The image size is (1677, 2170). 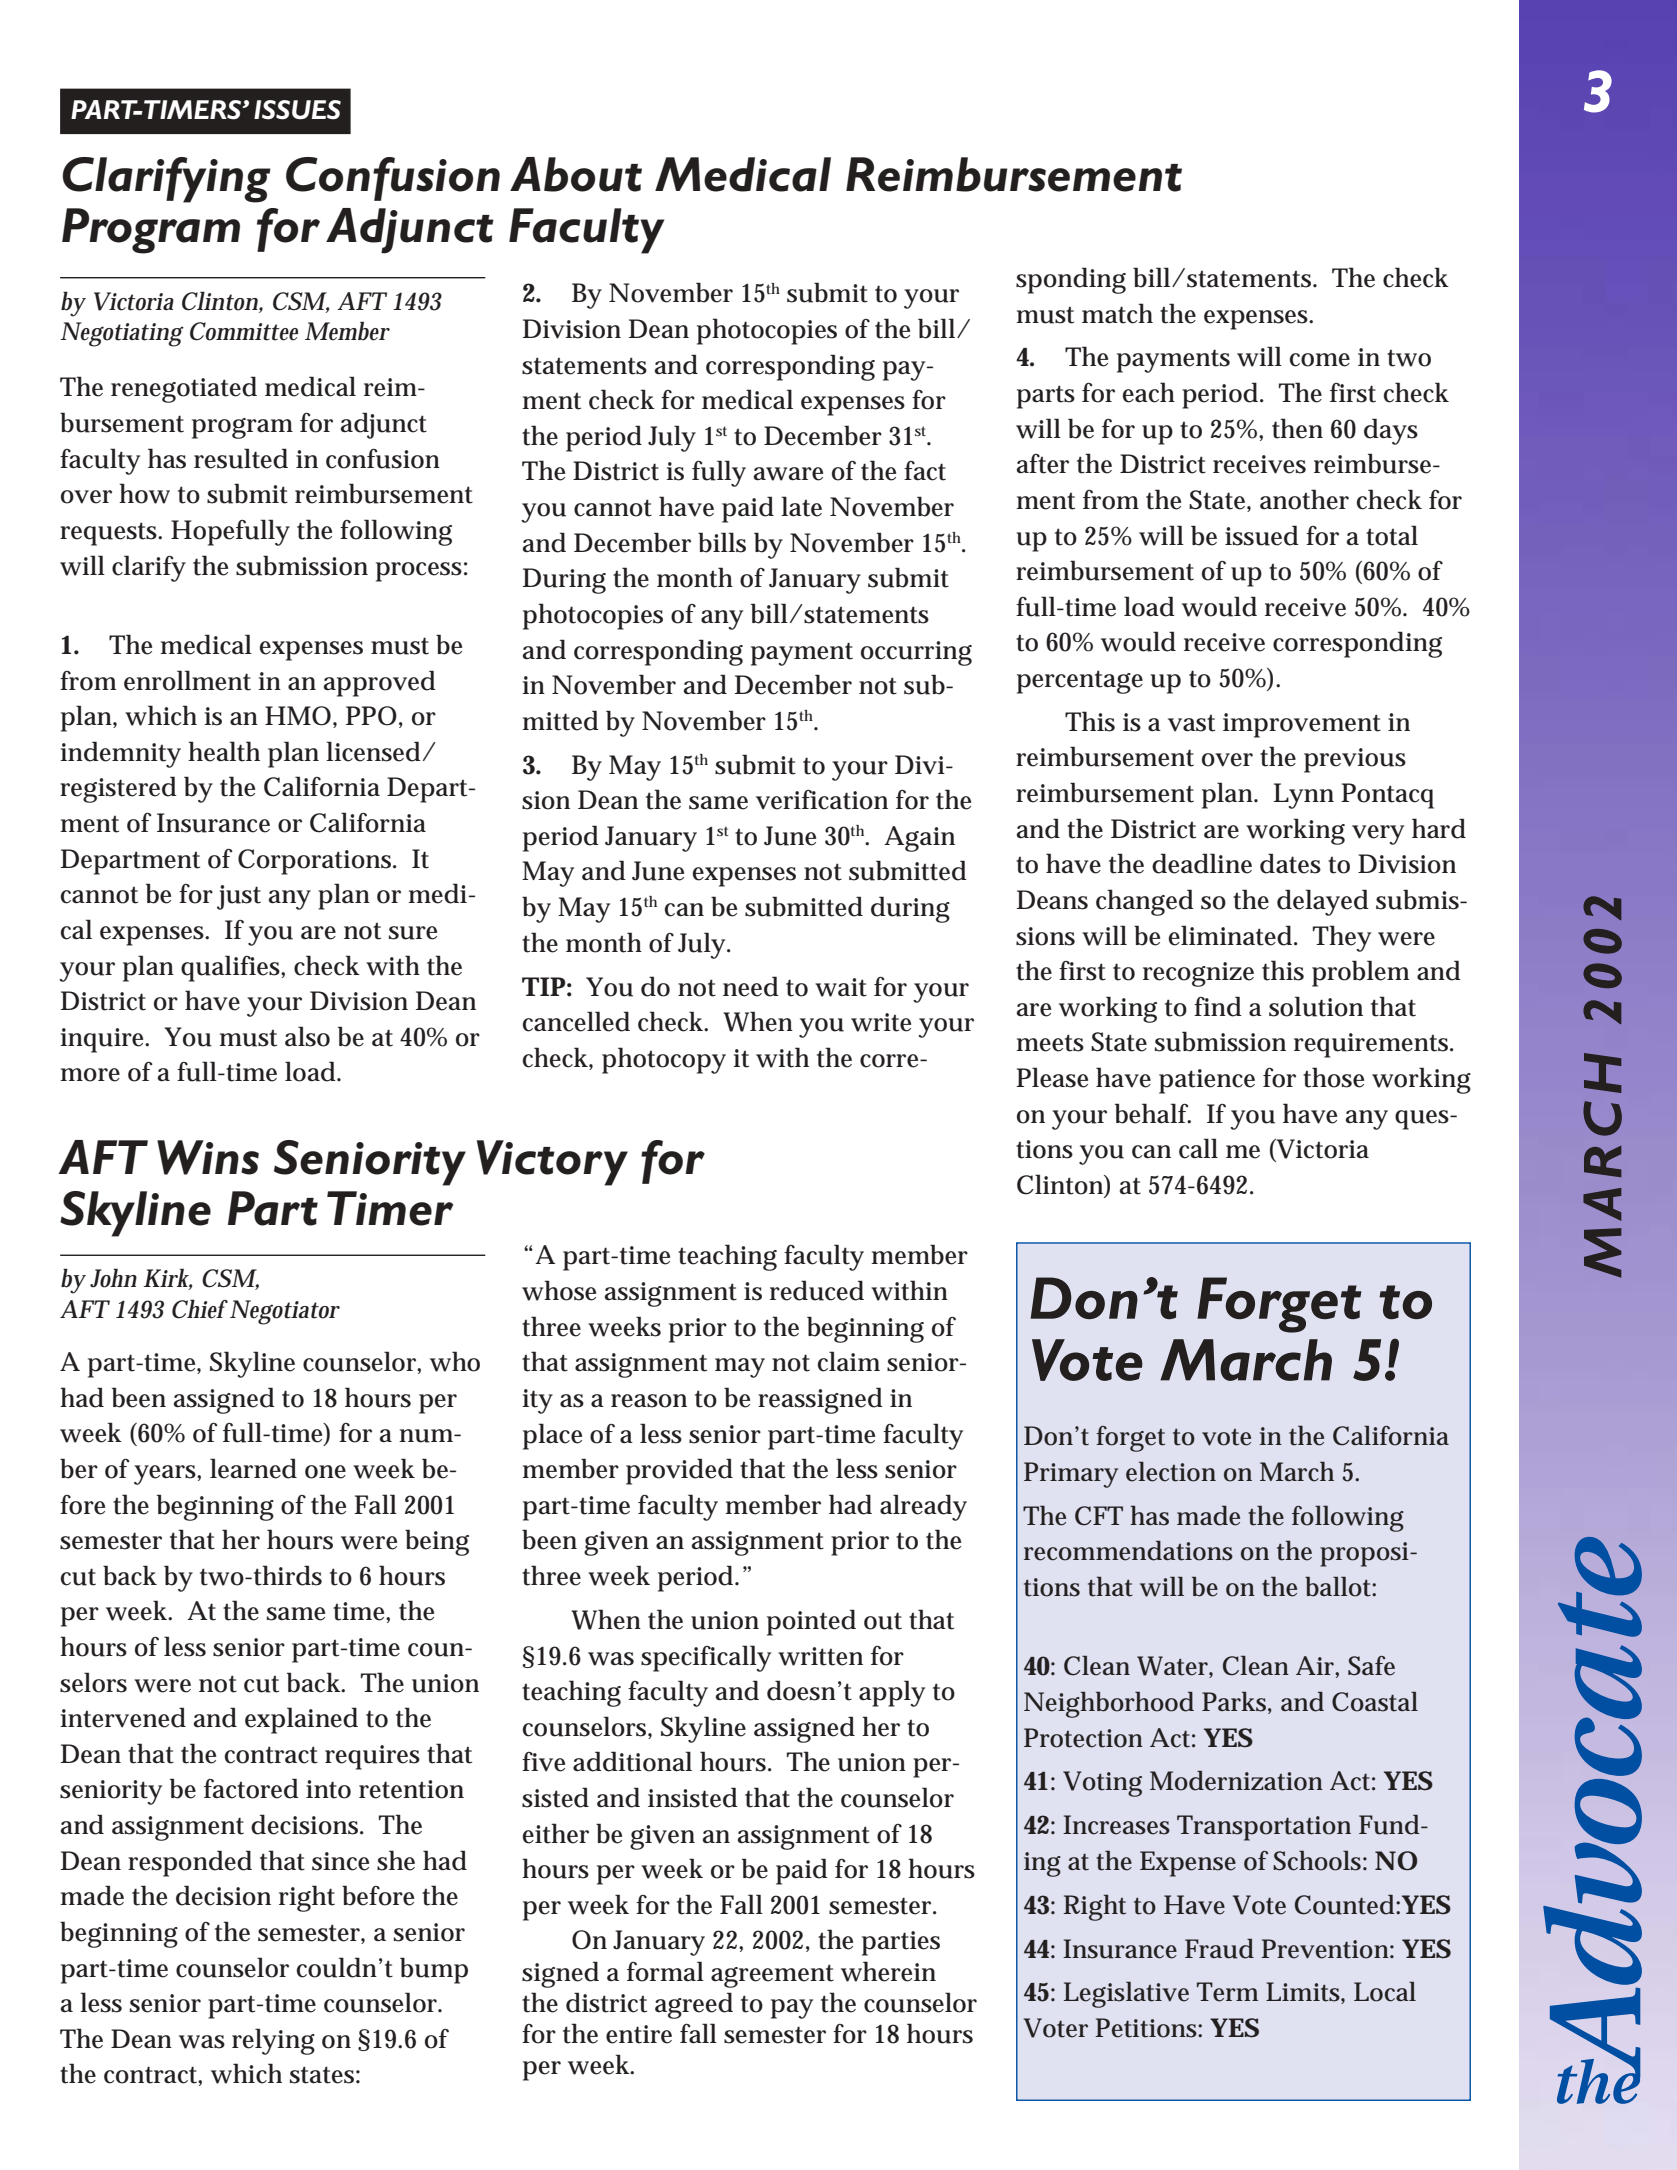 I want to click on also, so click(x=307, y=1036).
